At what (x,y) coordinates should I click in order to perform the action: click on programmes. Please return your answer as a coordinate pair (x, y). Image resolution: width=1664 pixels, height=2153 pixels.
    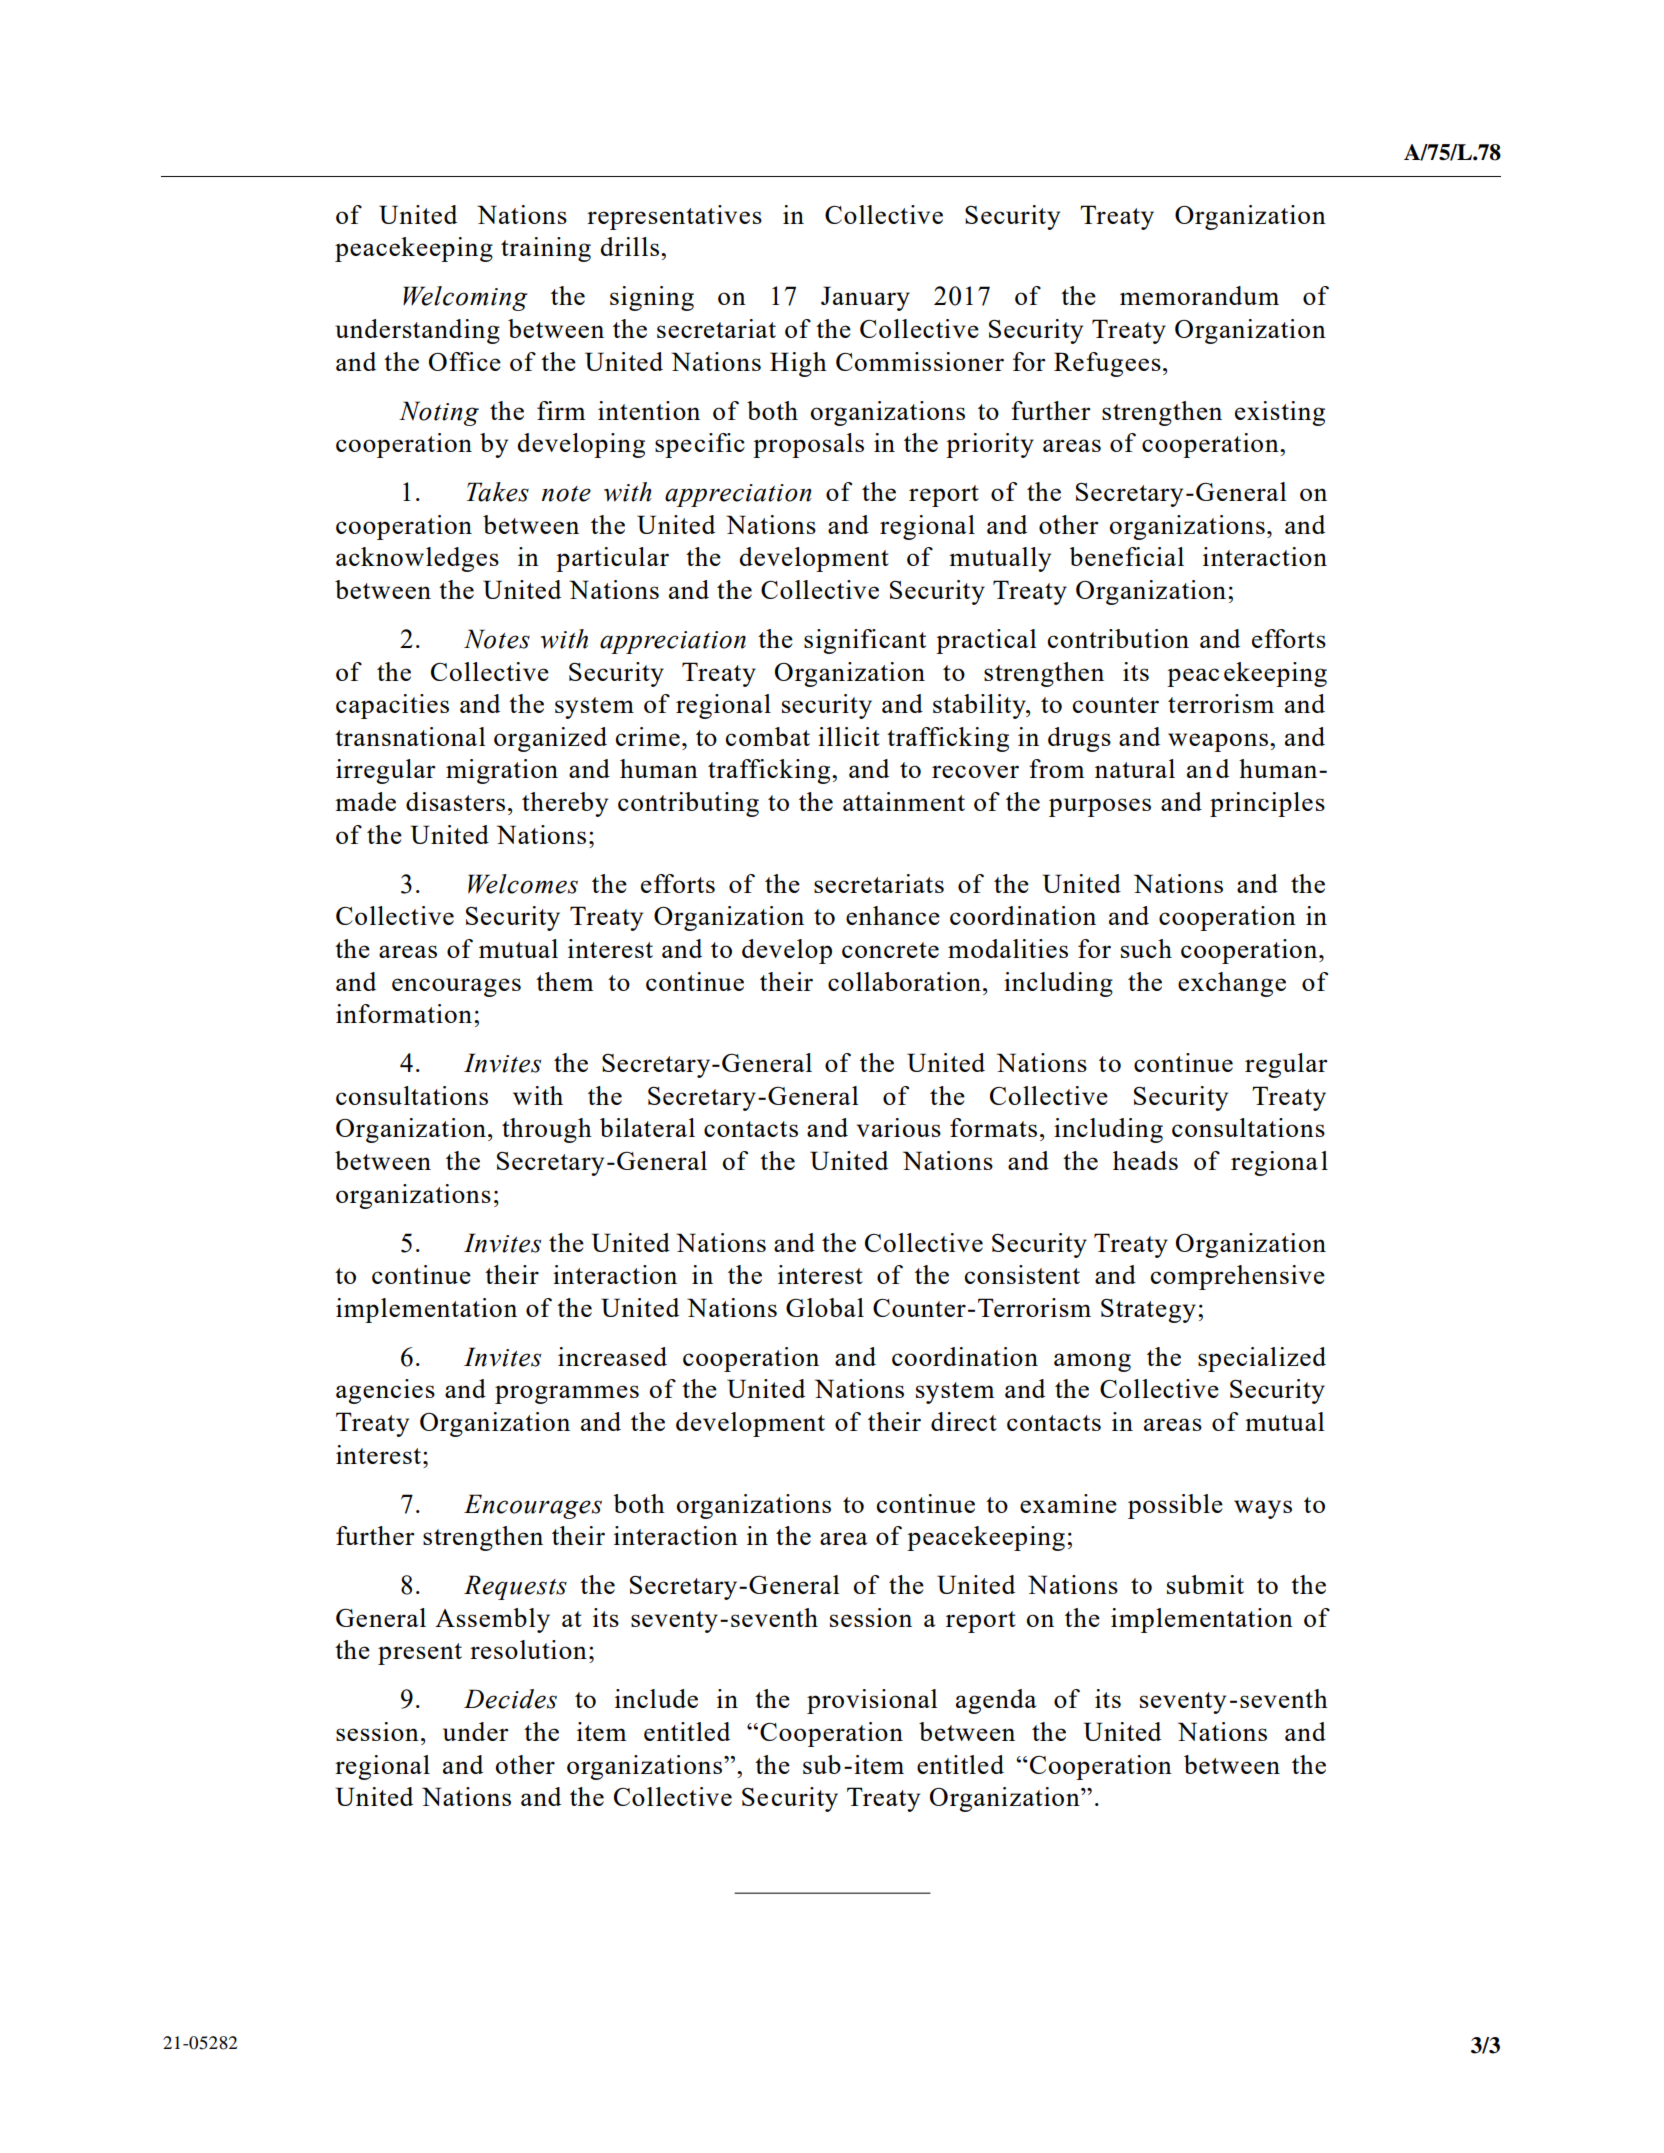
    Looking at the image, I should click on (567, 1394).
